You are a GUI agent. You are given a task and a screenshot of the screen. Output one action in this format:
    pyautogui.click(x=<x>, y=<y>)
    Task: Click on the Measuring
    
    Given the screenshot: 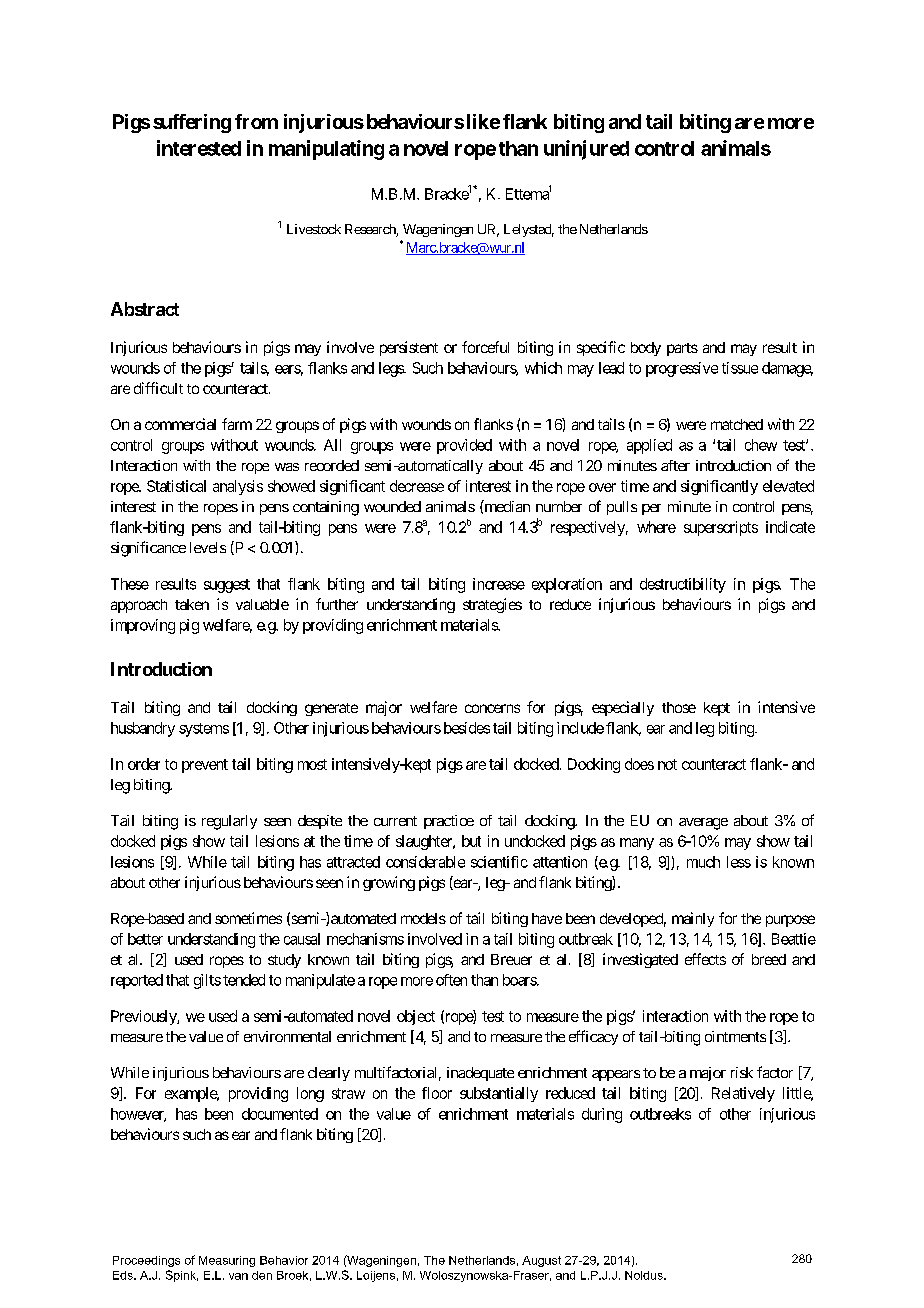 What is the action you would take?
    pyautogui.click(x=227, y=1261)
